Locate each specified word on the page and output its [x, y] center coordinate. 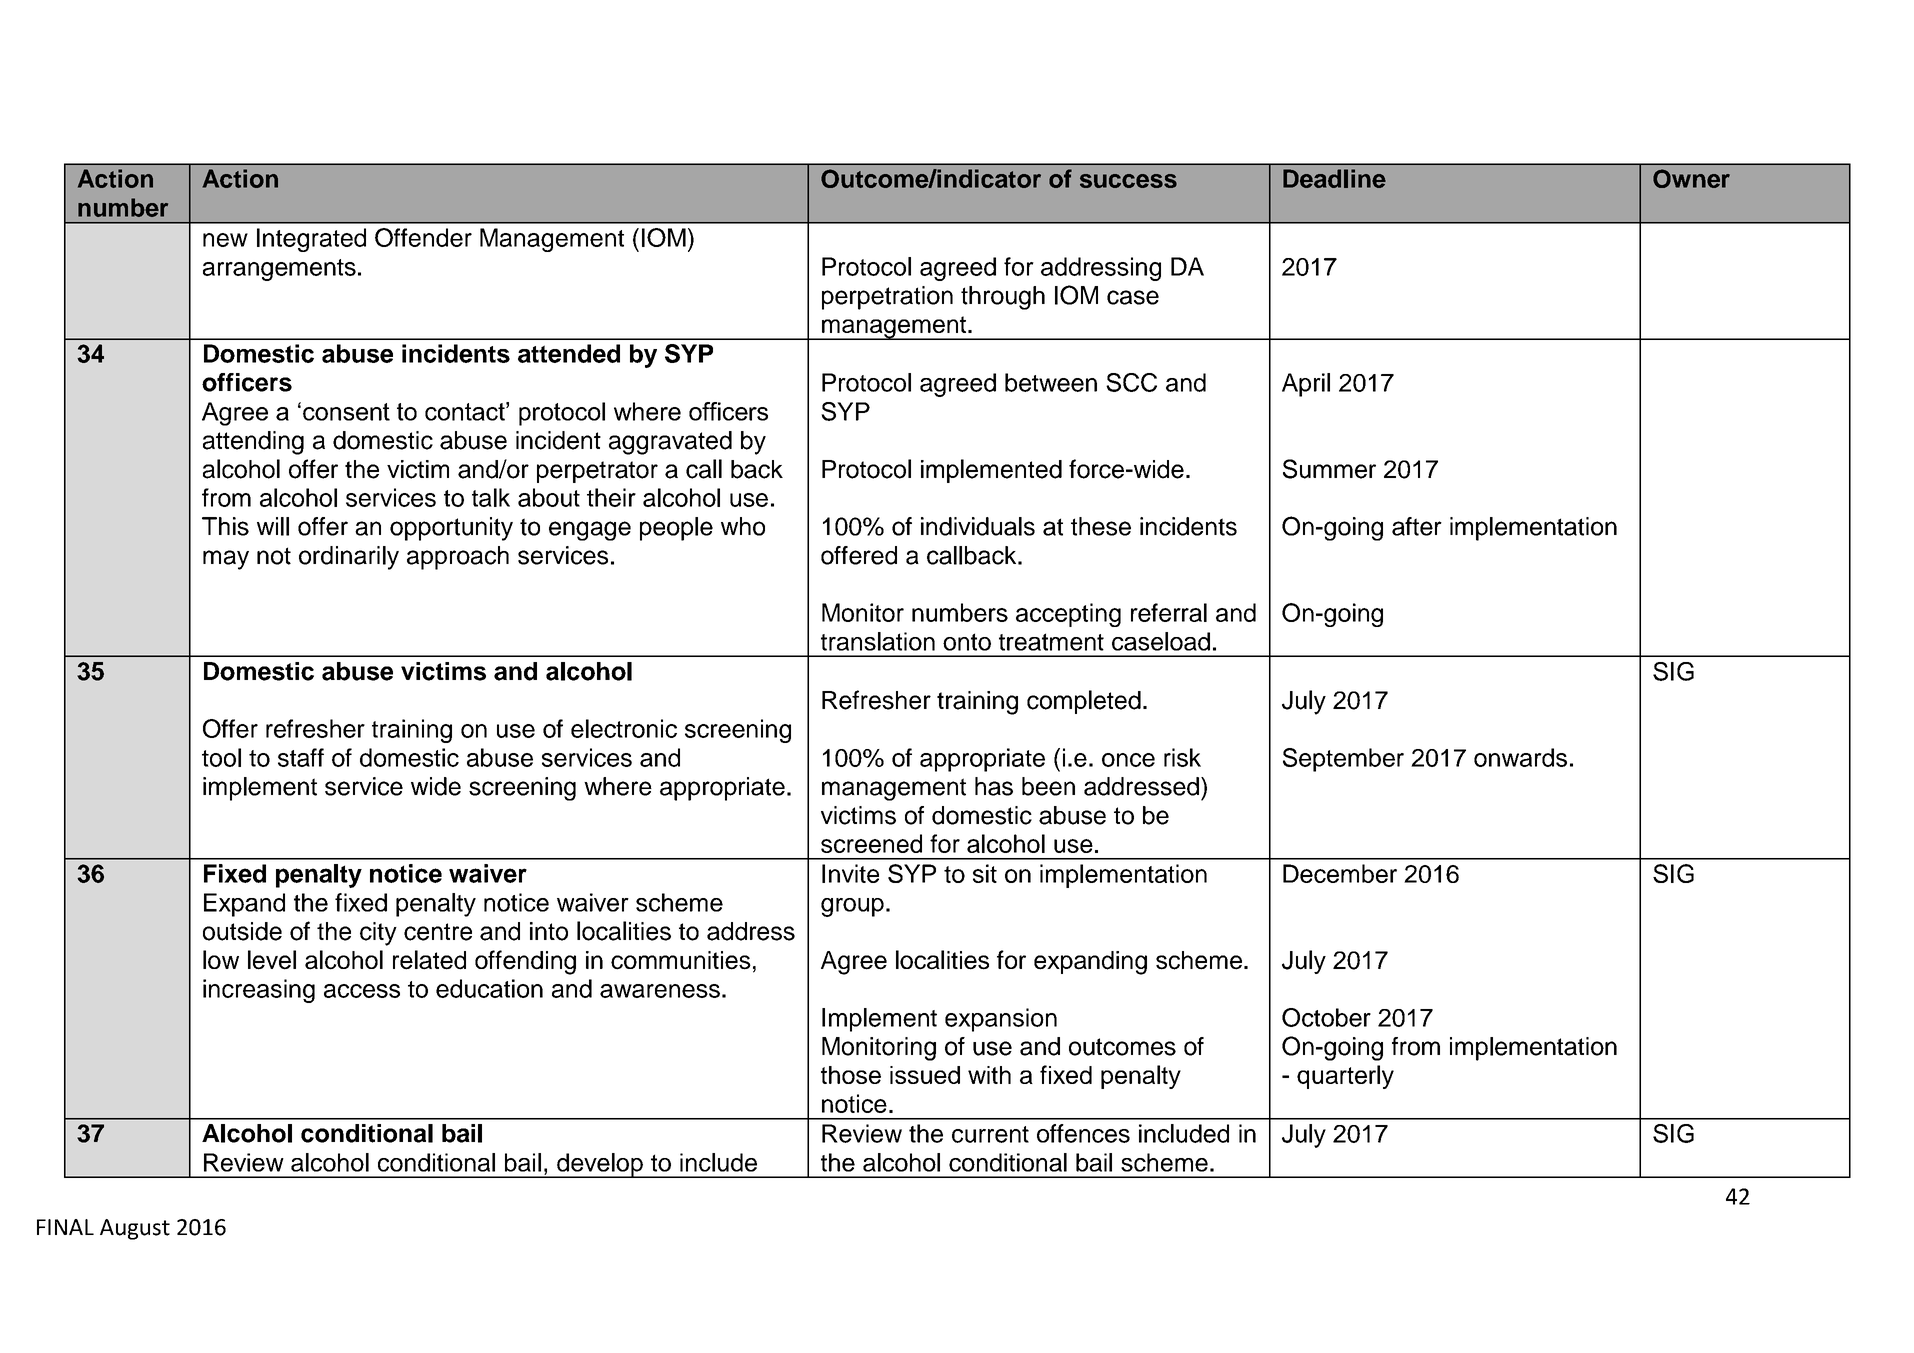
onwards [1520, 757]
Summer [1329, 469]
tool [221, 757]
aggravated [670, 443]
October [1326, 1017]
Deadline [1334, 178]
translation [878, 641]
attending [253, 443]
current [990, 1134]
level [272, 960]
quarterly [1345, 1077]
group [852, 907]
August [135, 1229]
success [1128, 181]
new [225, 240]
